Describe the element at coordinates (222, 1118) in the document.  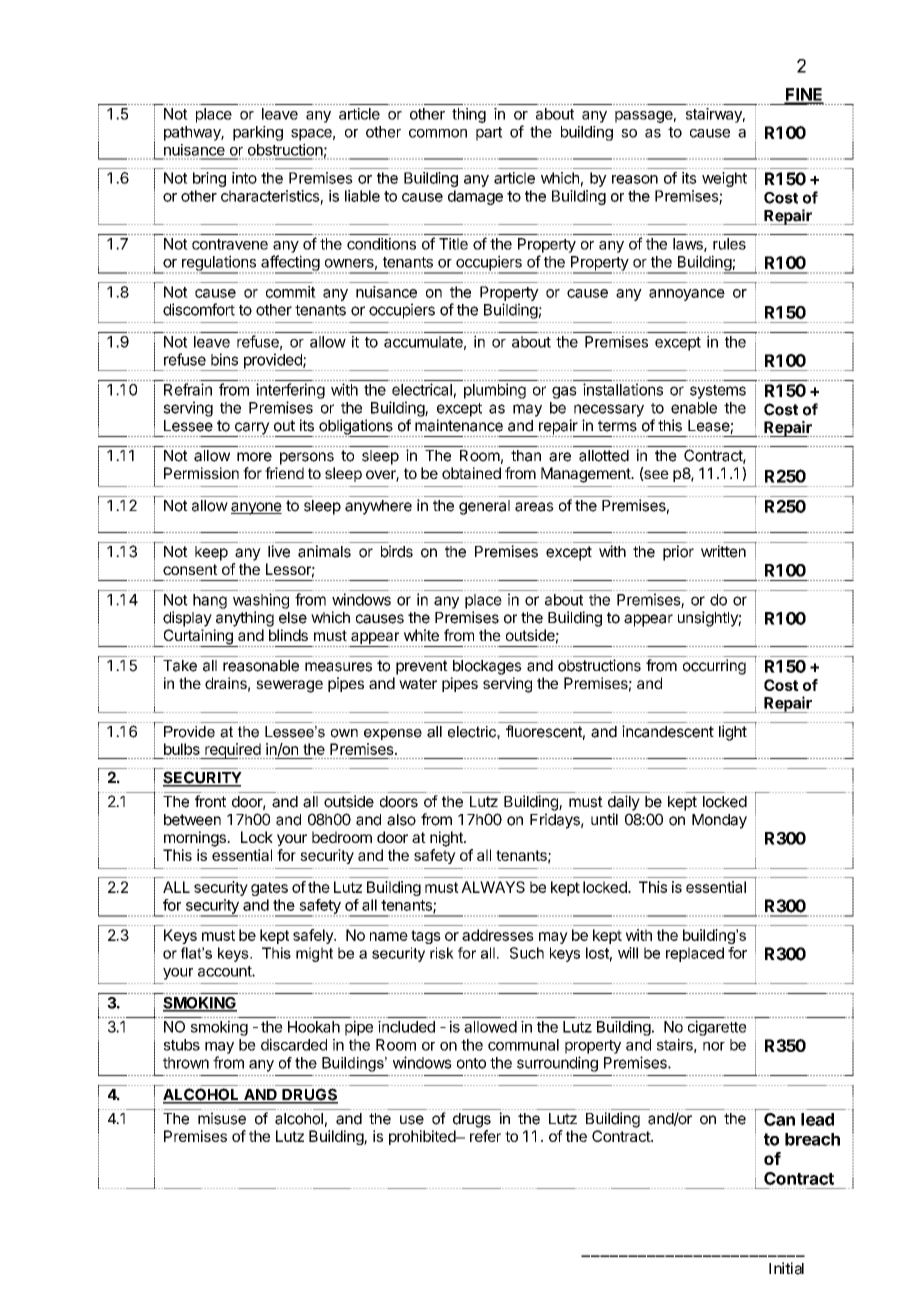
I see `misuse` at that location.
